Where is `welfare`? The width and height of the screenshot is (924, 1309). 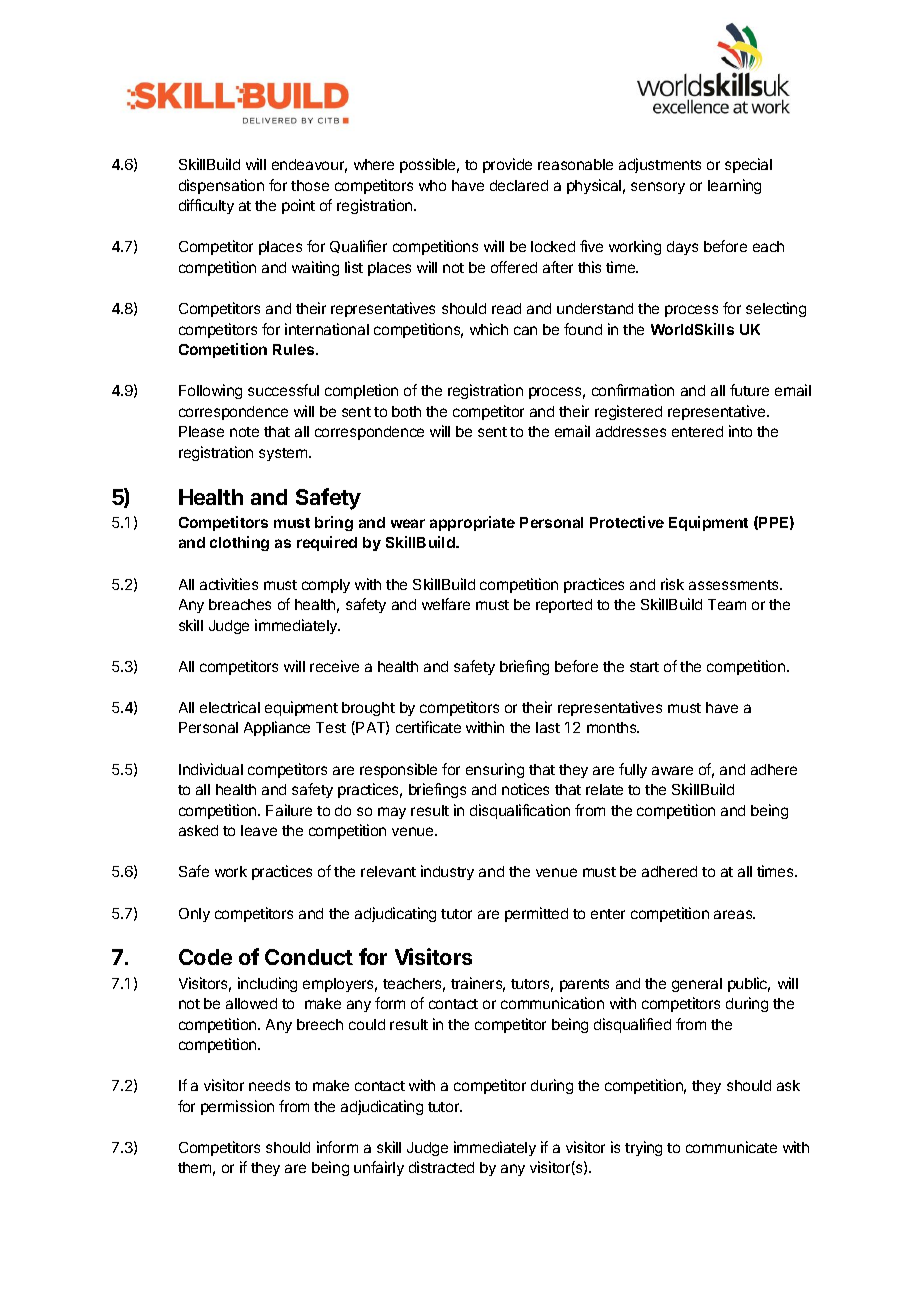
welfare is located at coordinates (446, 604).
